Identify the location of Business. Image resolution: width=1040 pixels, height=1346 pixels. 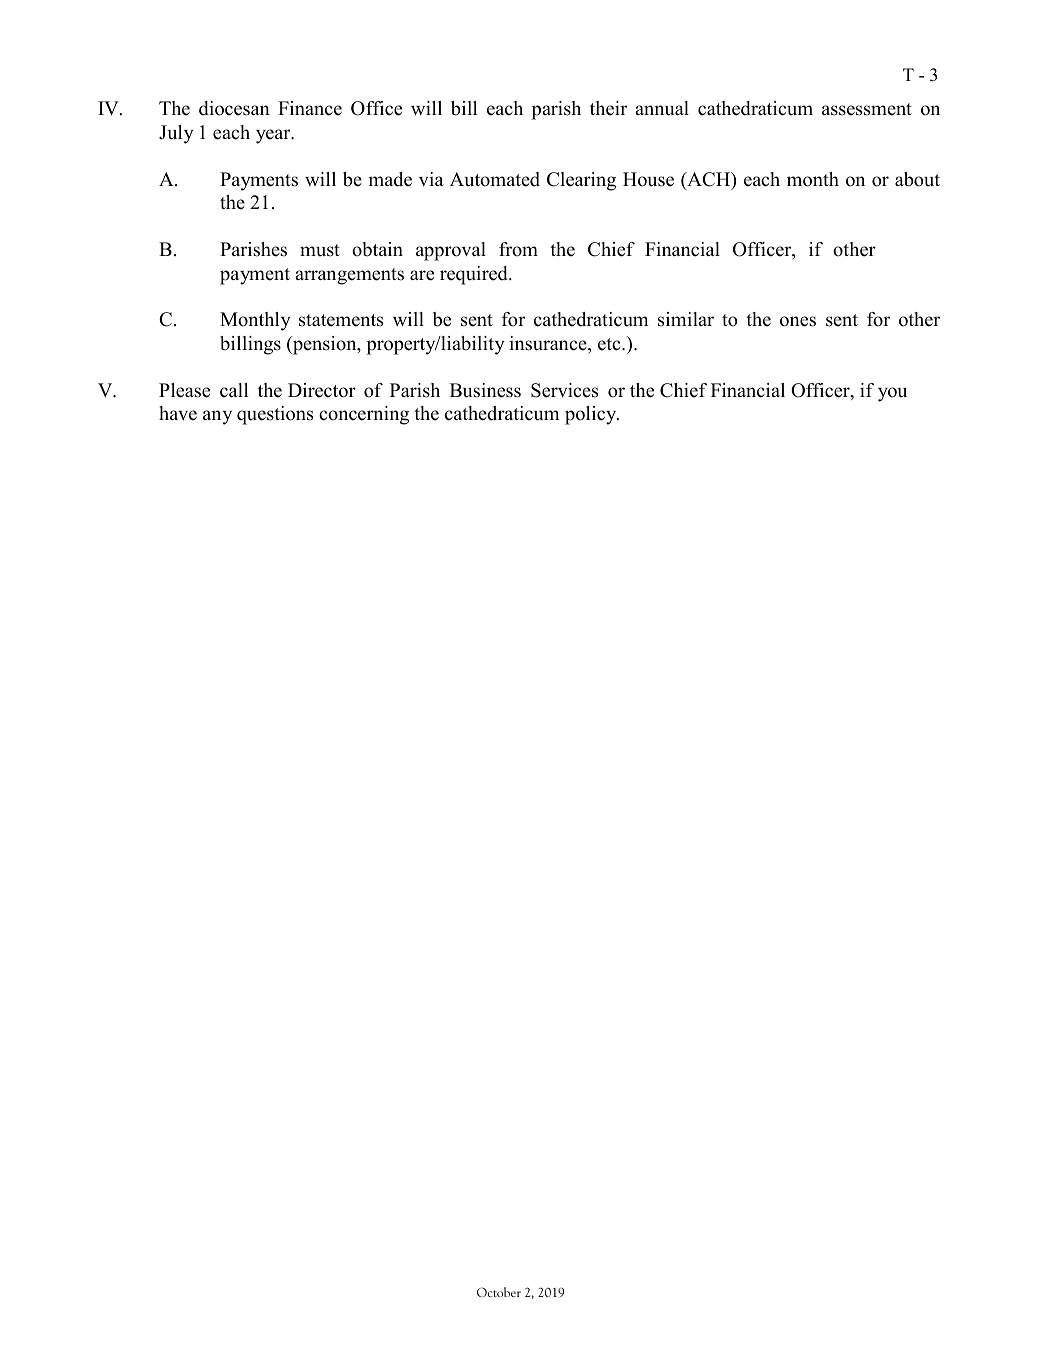
(485, 390).
